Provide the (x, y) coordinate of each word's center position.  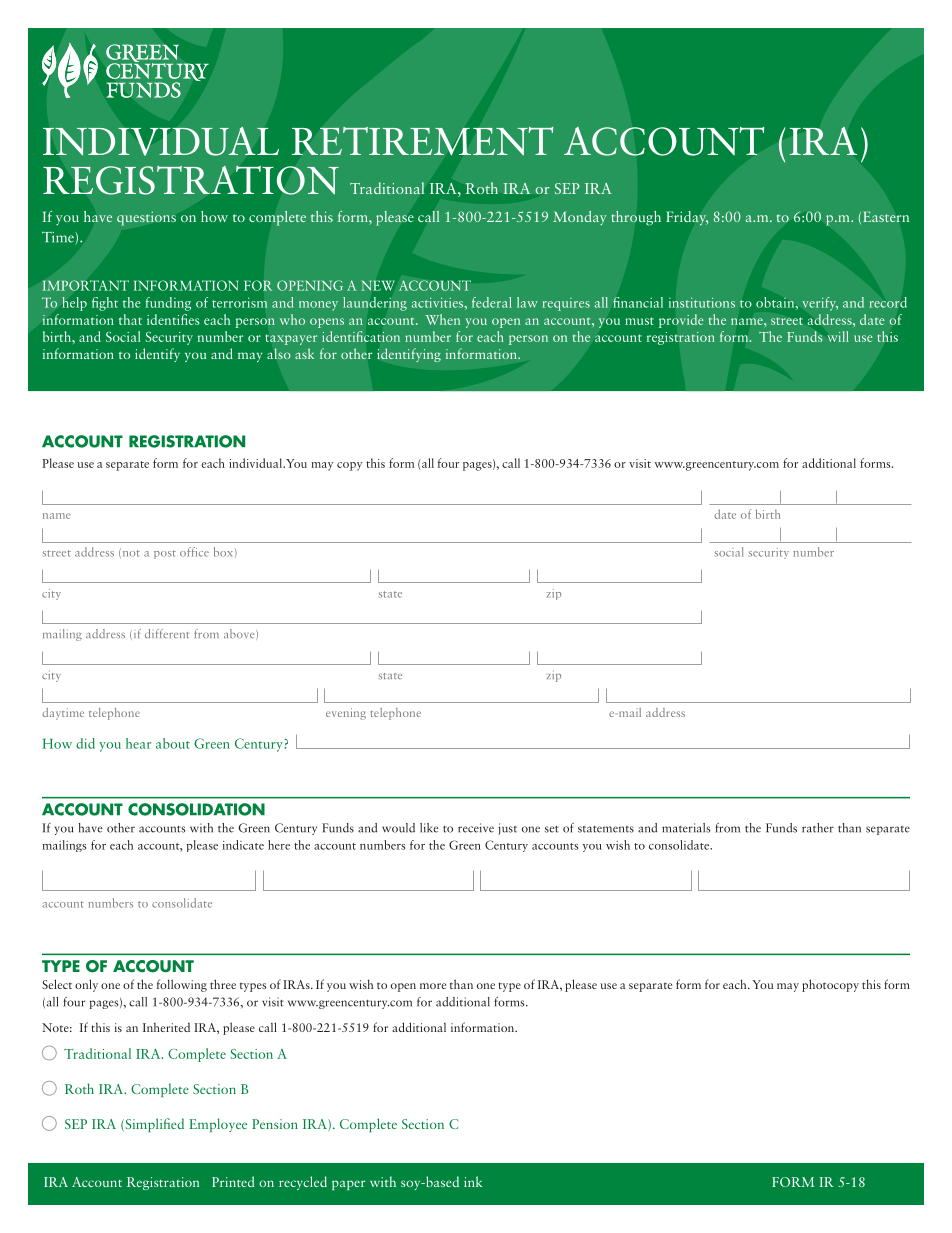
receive (476, 828)
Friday (687, 218)
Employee (218, 1125)
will (838, 336)
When (442, 319)
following (182, 985)
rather (818, 828)
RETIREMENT (422, 141)
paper (348, 1185)
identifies (173, 319)
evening (346, 714)
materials (686, 828)
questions (146, 218)
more (433, 986)
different (167, 633)
